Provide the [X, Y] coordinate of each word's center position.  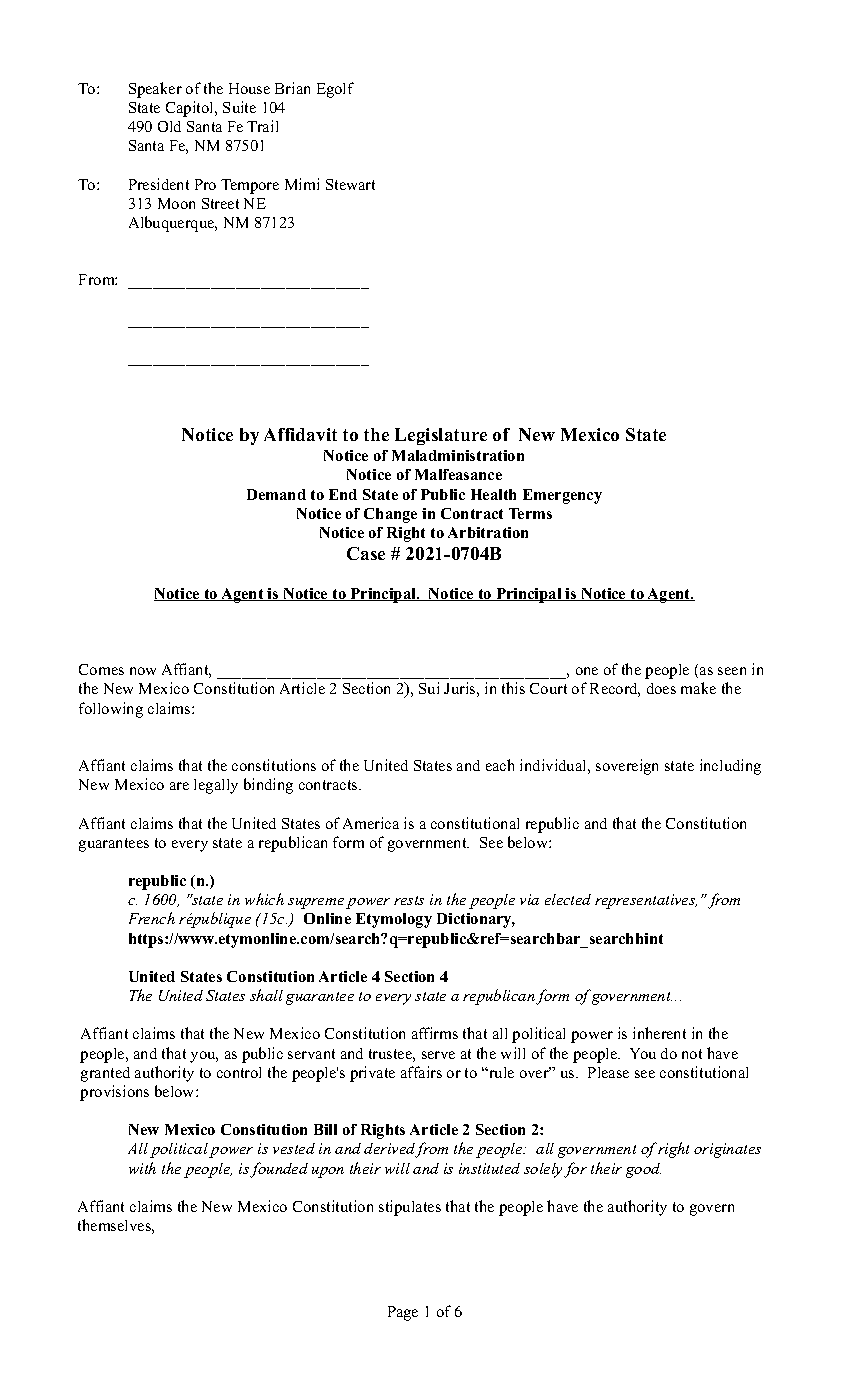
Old [169, 126]
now [143, 671]
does [661, 688]
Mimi [302, 184]
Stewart [350, 184]
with [142, 1168]
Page [403, 1313]
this [513, 688]
